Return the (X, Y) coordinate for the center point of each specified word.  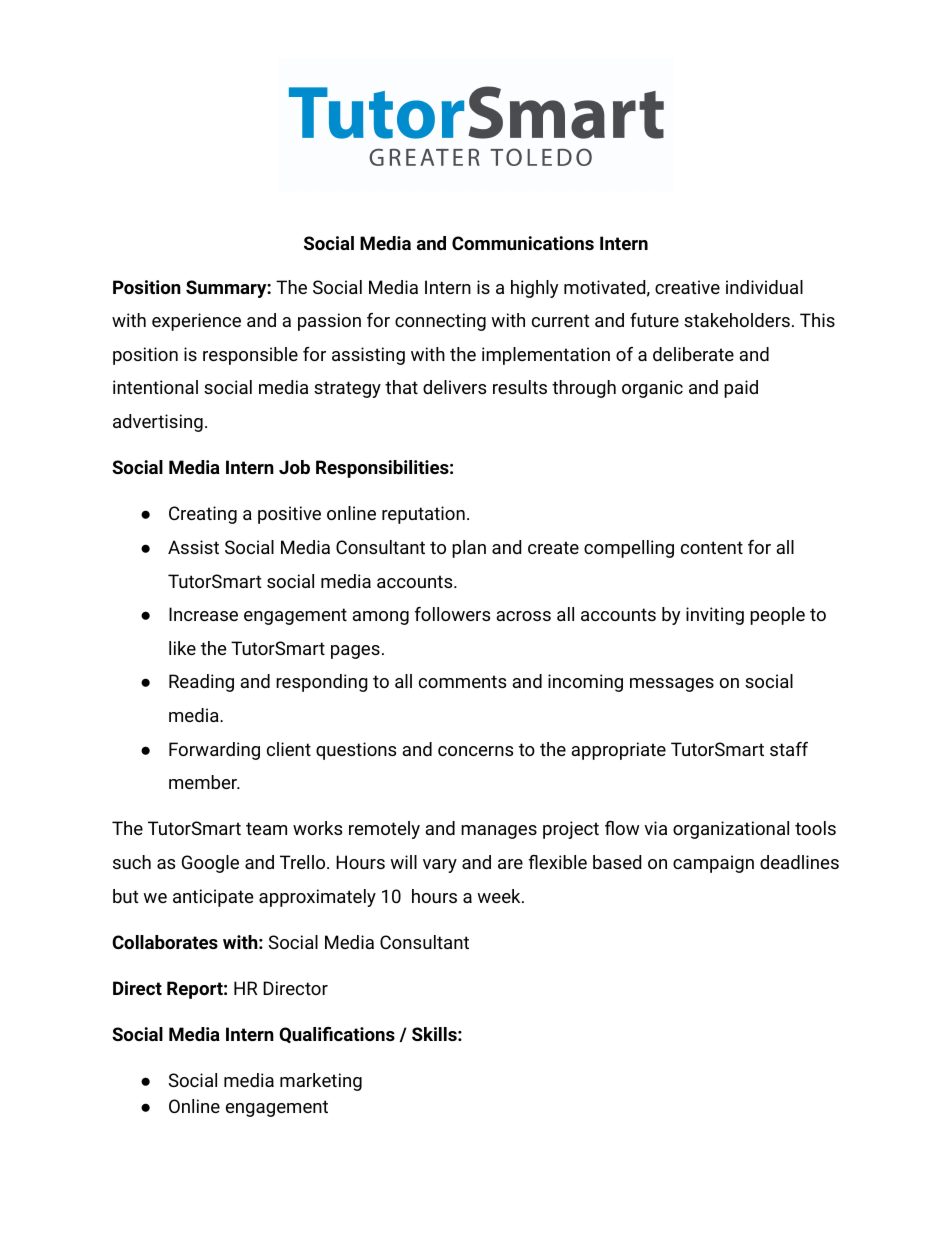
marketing (321, 1082)
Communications (523, 243)
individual (764, 287)
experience (196, 322)
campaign (713, 864)
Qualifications (337, 1035)
